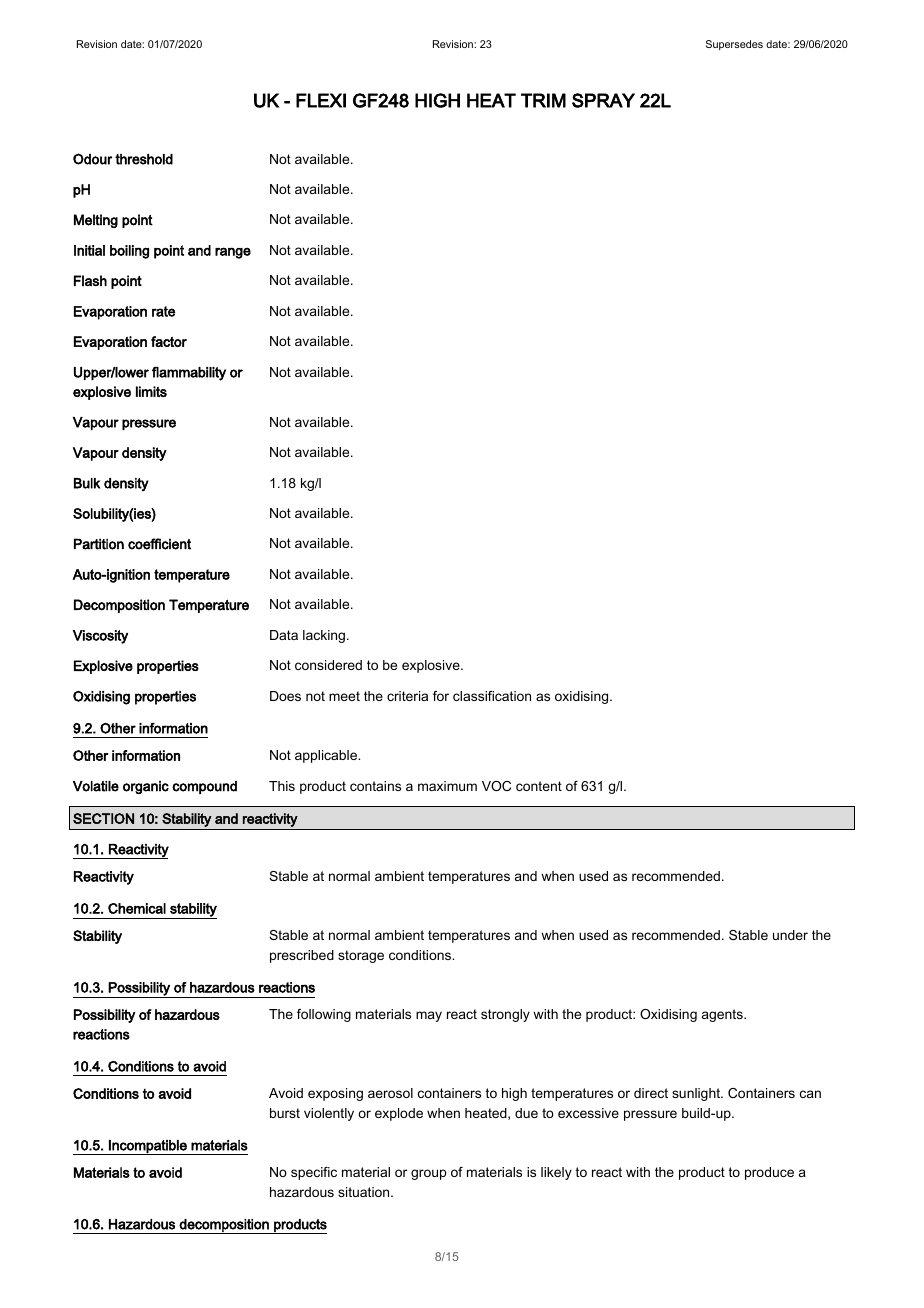  I want to click on lacking, so click(324, 636).
